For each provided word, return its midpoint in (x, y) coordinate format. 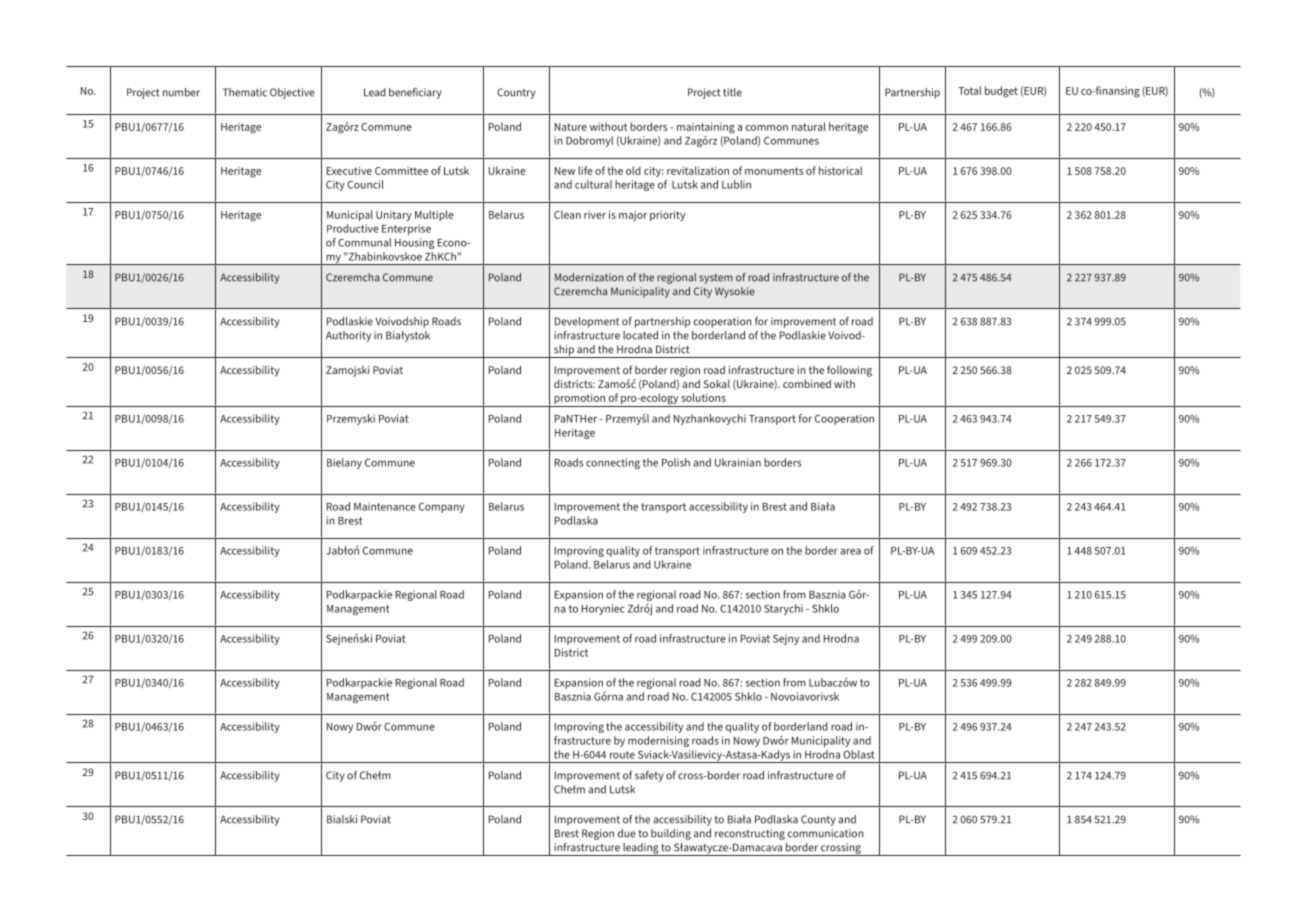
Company (442, 508)
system (716, 279)
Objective (292, 93)
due (627, 833)
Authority (348, 336)
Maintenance (385, 506)
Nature (571, 127)
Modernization (589, 277)
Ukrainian (738, 462)
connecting (613, 463)
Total (969, 90)
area (850, 551)
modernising (658, 741)
